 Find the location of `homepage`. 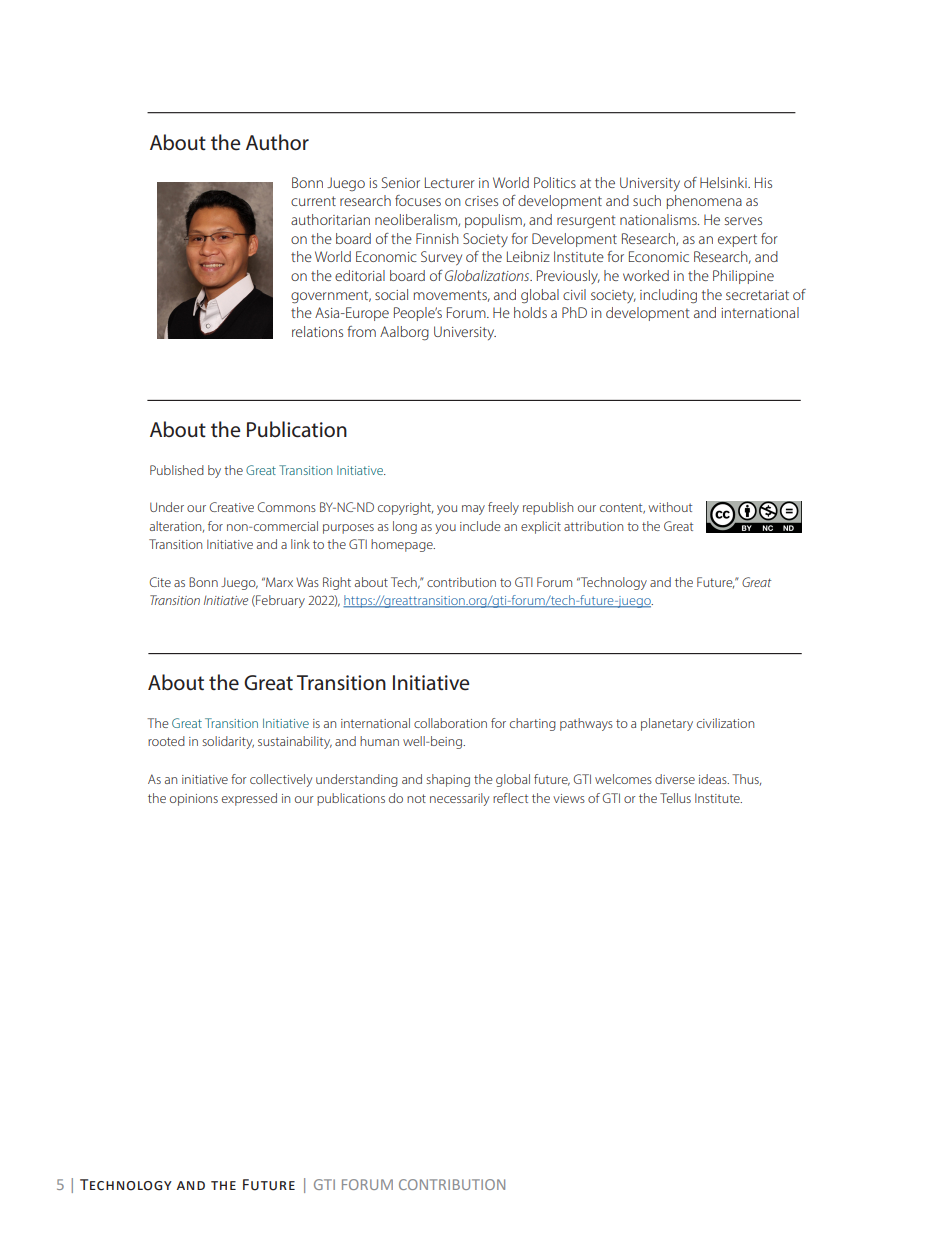

homepage is located at coordinates (403, 545).
